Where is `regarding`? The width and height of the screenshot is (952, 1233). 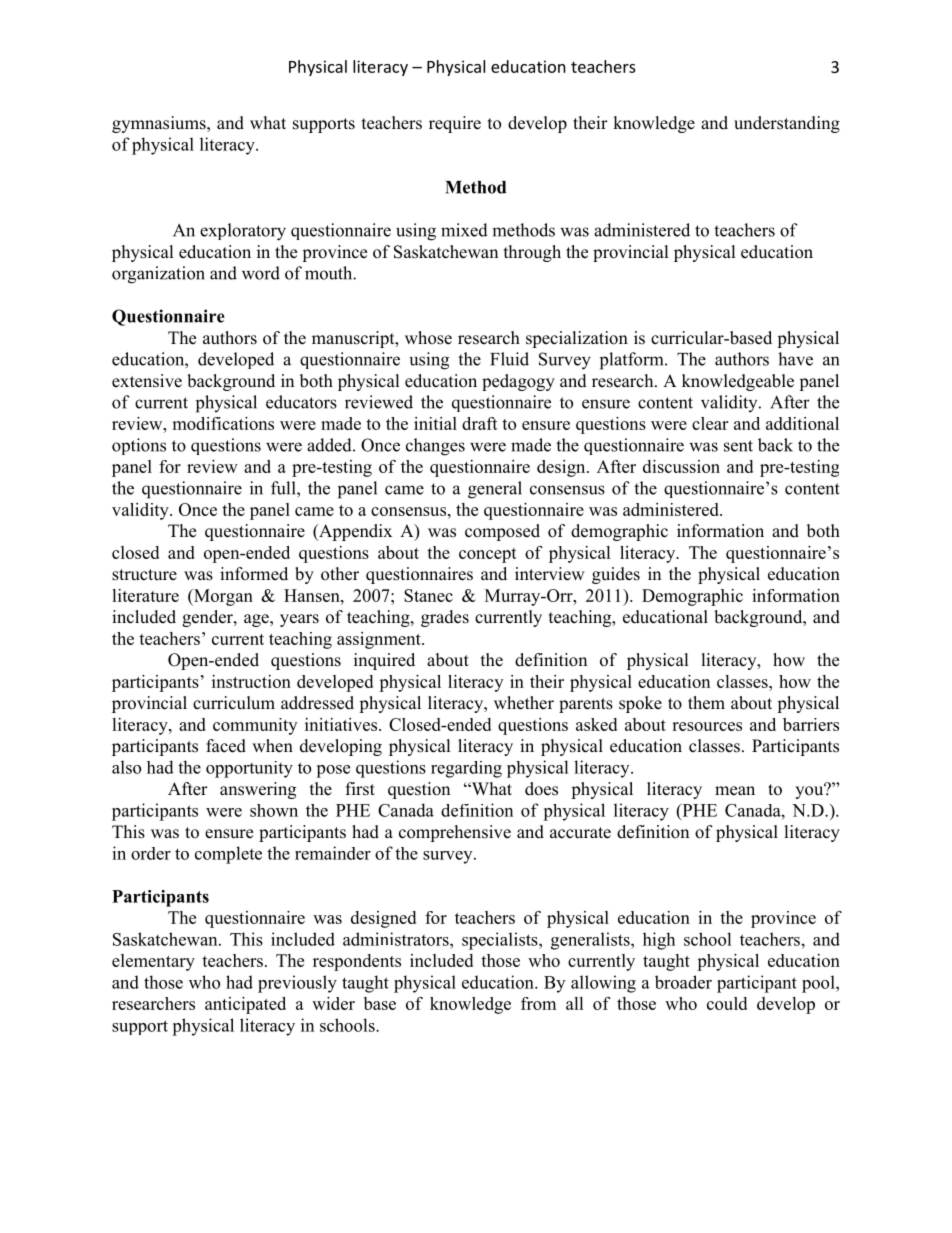
regarding is located at coordinates (466, 769).
